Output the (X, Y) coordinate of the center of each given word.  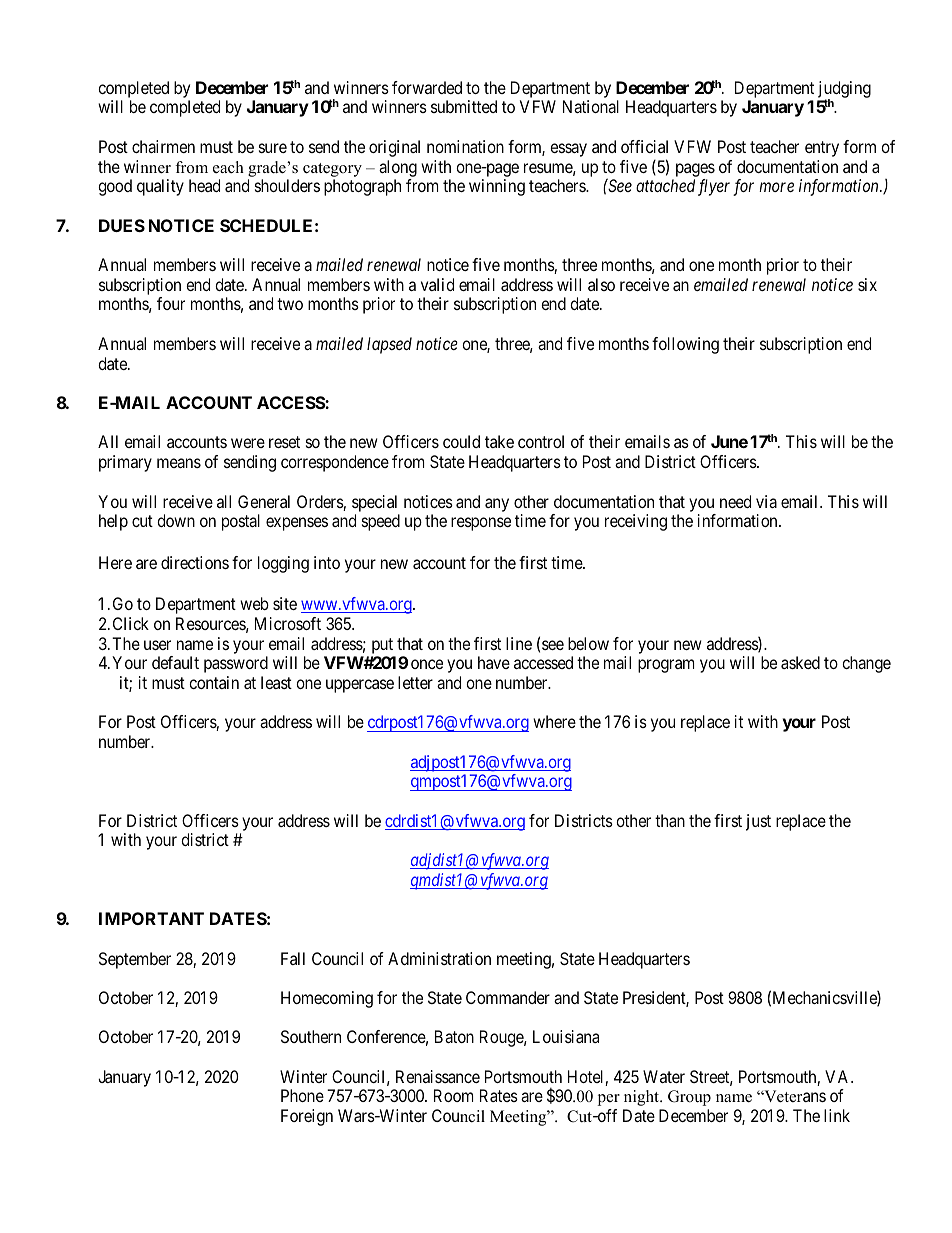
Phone (302, 1095)
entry (822, 149)
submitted (464, 106)
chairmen (163, 146)
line (519, 643)
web (254, 603)
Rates (499, 1095)
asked (800, 662)
